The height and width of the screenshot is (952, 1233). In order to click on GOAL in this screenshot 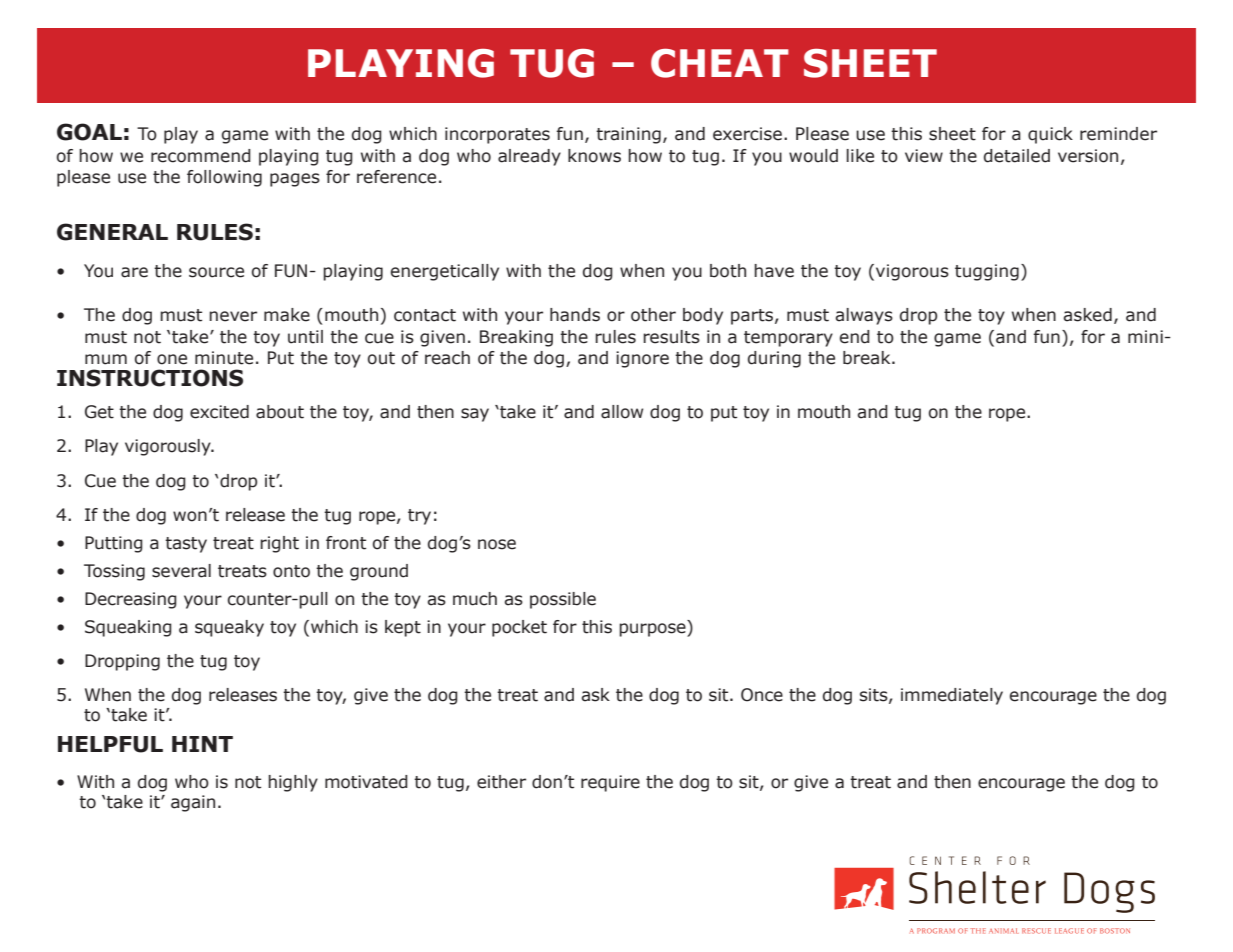, I will do `click(89, 132)`.
